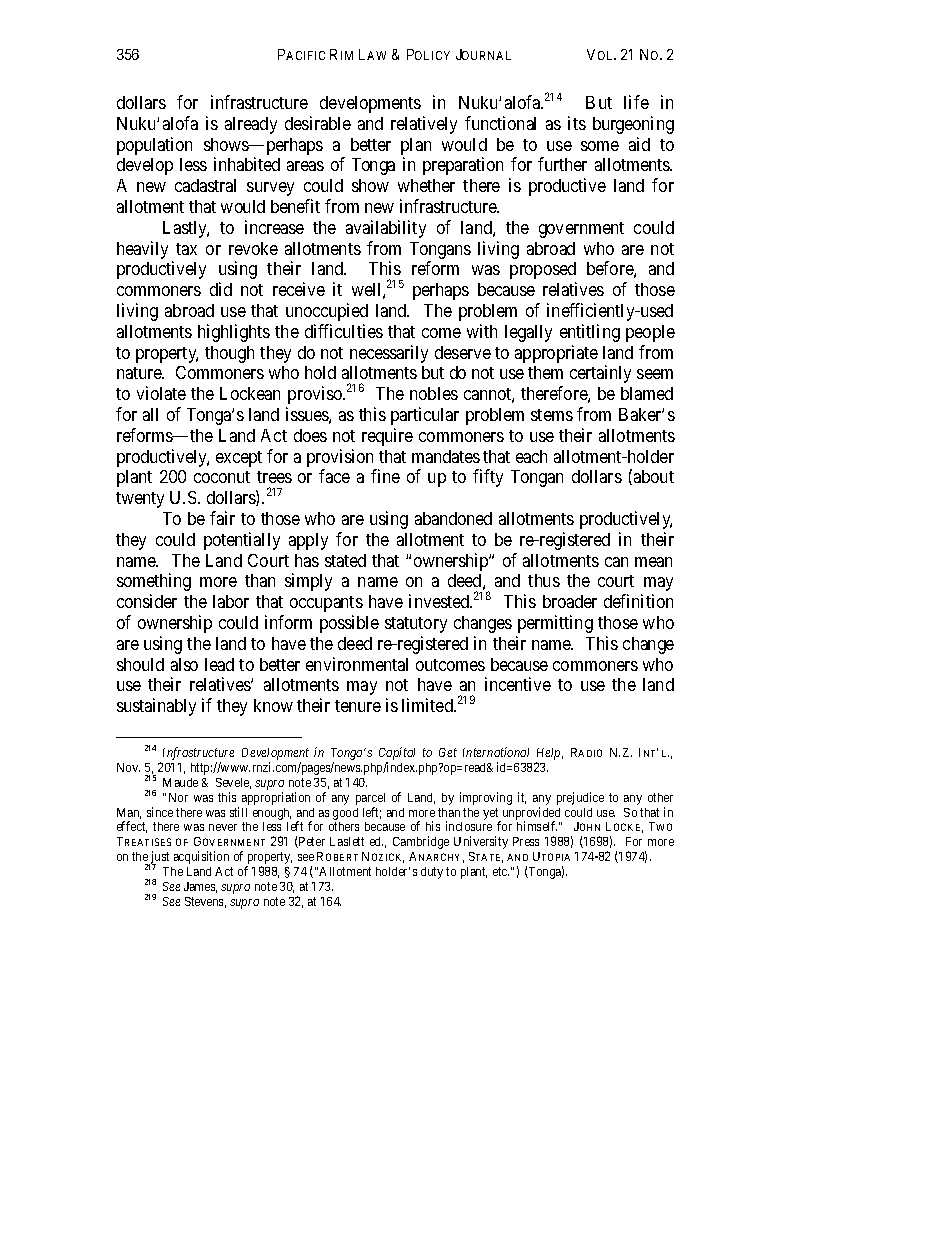  Describe the element at coordinates (222, 518) in the screenshot. I see `fair` at that location.
